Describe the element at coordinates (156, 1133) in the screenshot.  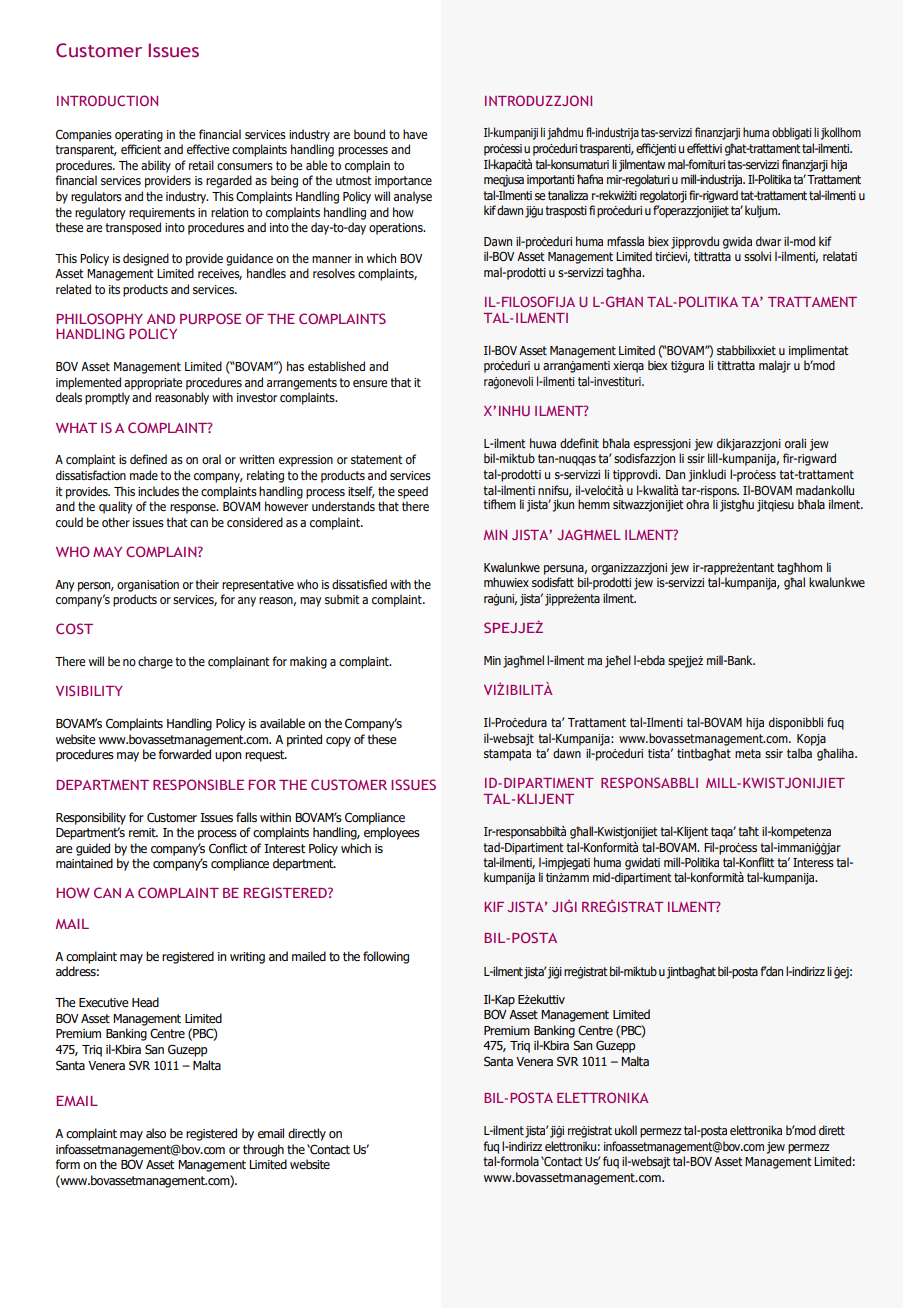
I see `also` at that location.
